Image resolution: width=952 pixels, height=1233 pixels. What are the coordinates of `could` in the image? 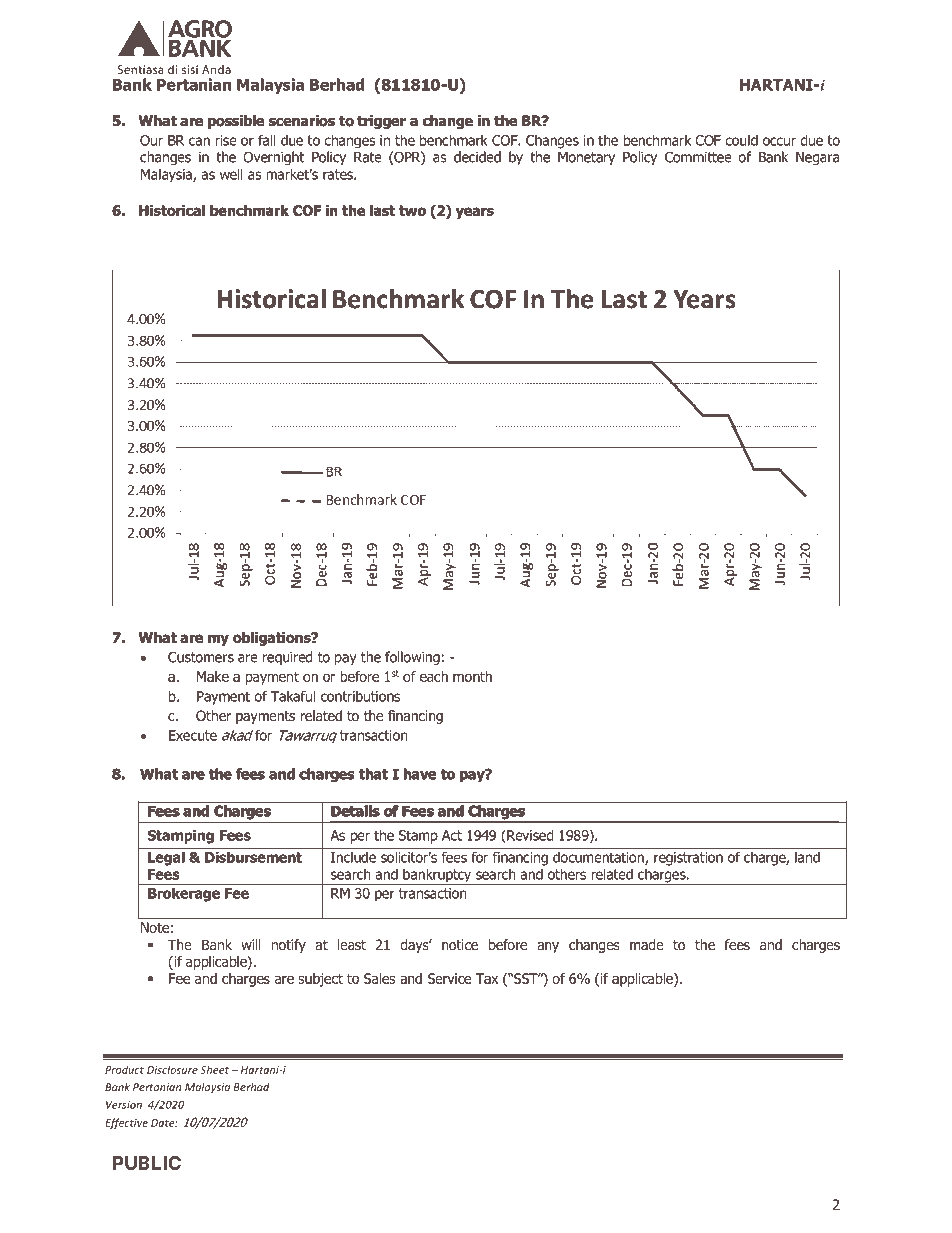 It's located at (741, 140).
